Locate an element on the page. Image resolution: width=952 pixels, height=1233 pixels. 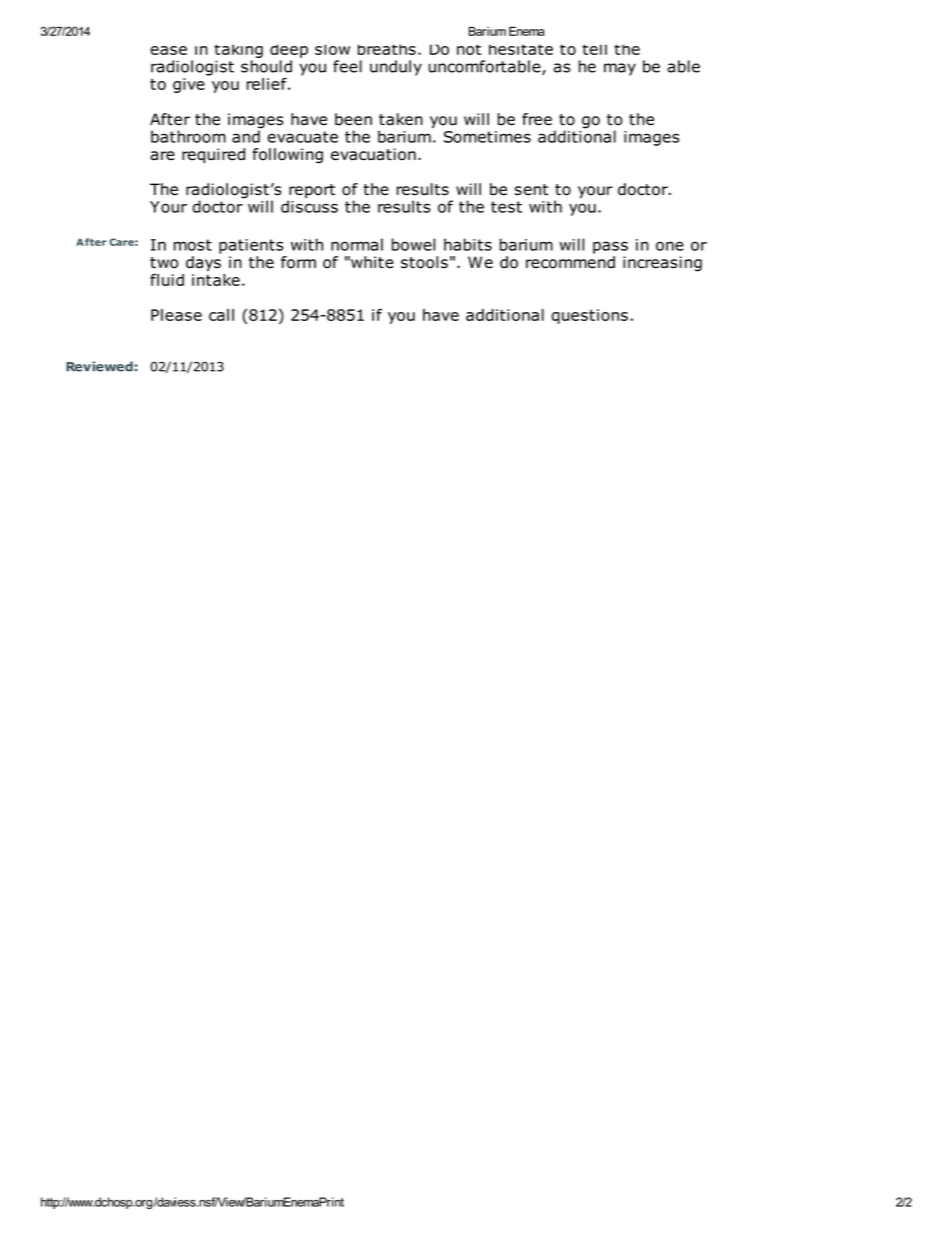
breaths is located at coordinates (387, 49).
